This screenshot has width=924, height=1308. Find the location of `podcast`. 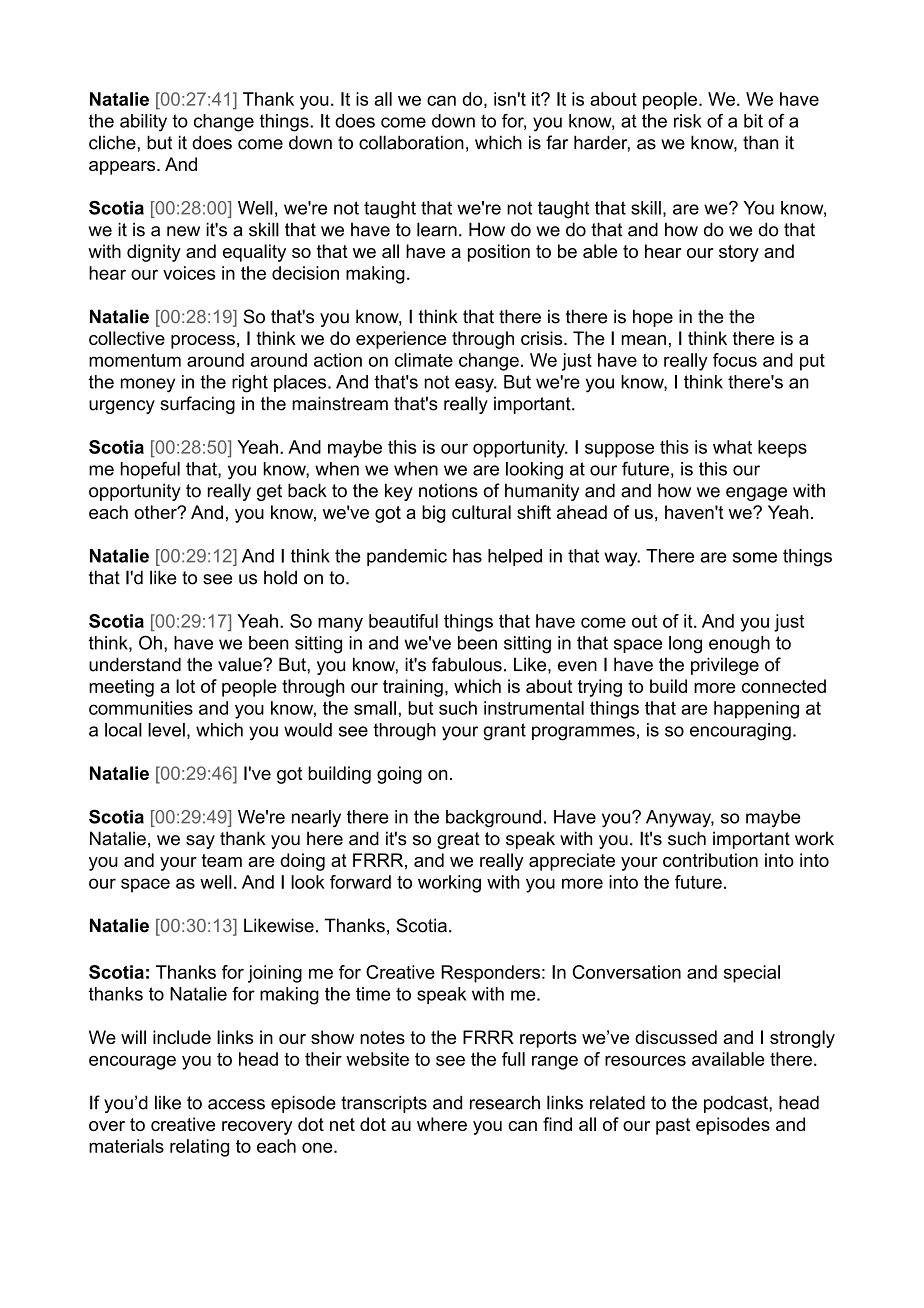

podcast is located at coordinates (737, 1104).
